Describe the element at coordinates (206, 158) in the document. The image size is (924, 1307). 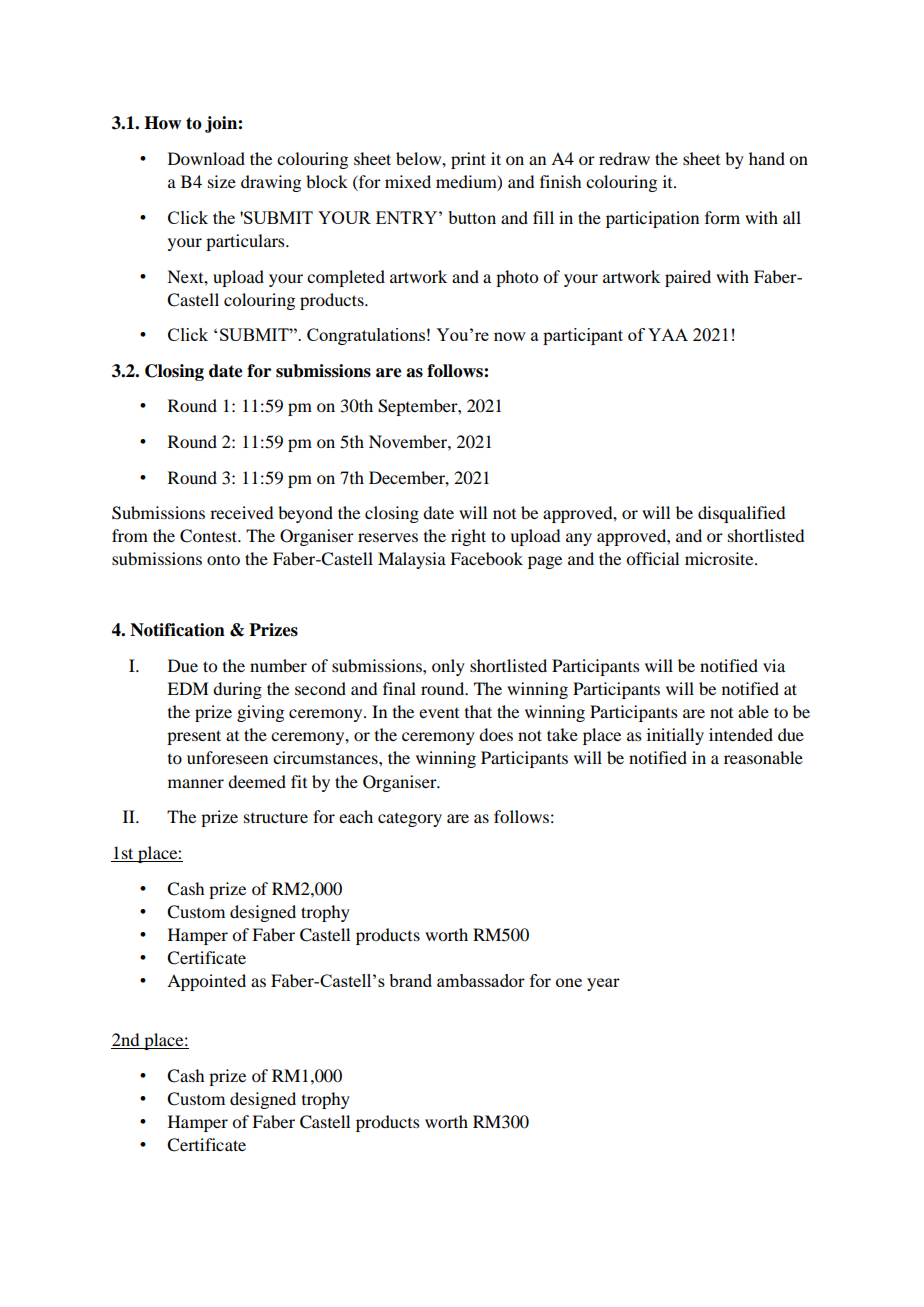
I see `Download` at that location.
